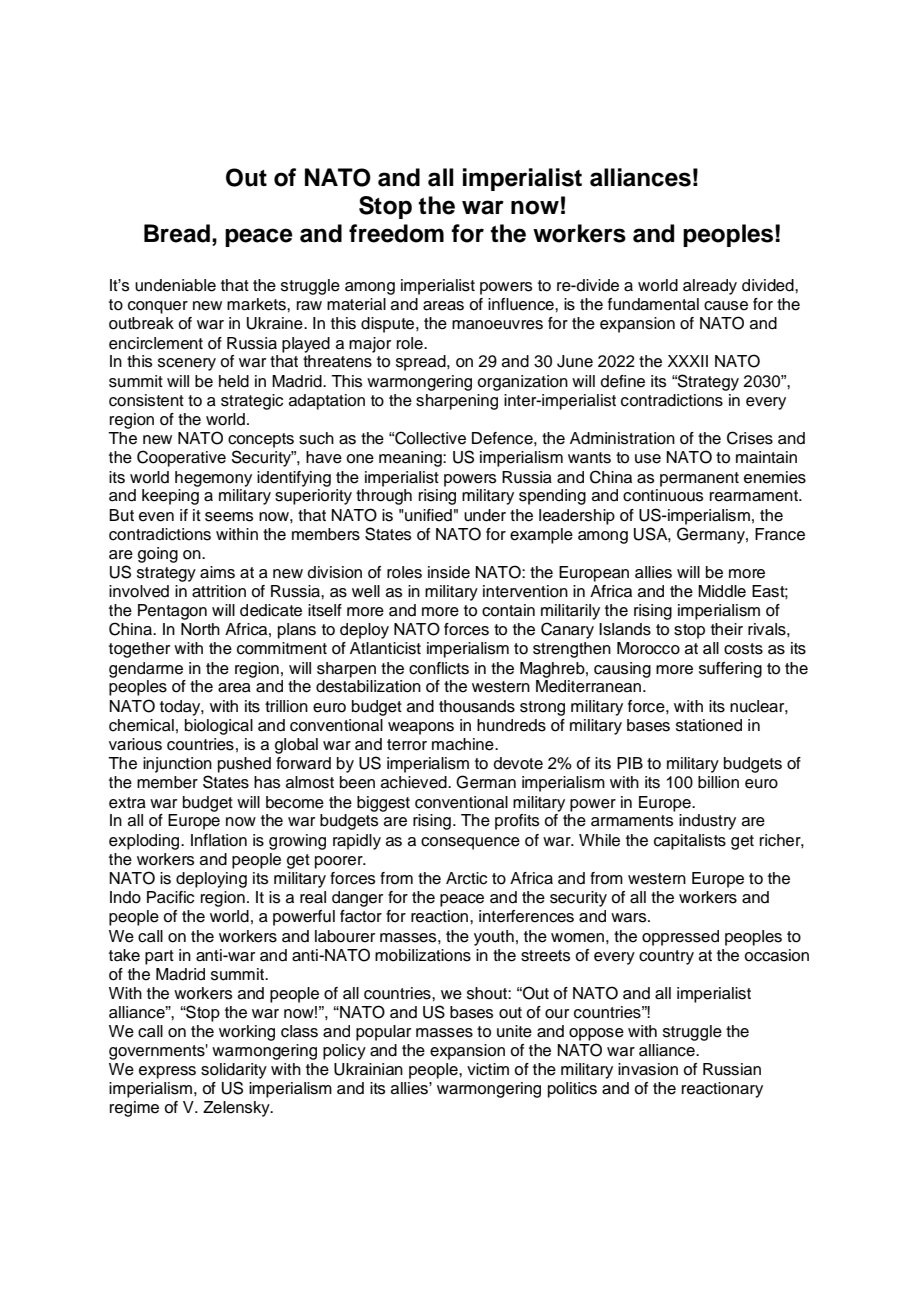  I want to click on express, so click(167, 1072).
